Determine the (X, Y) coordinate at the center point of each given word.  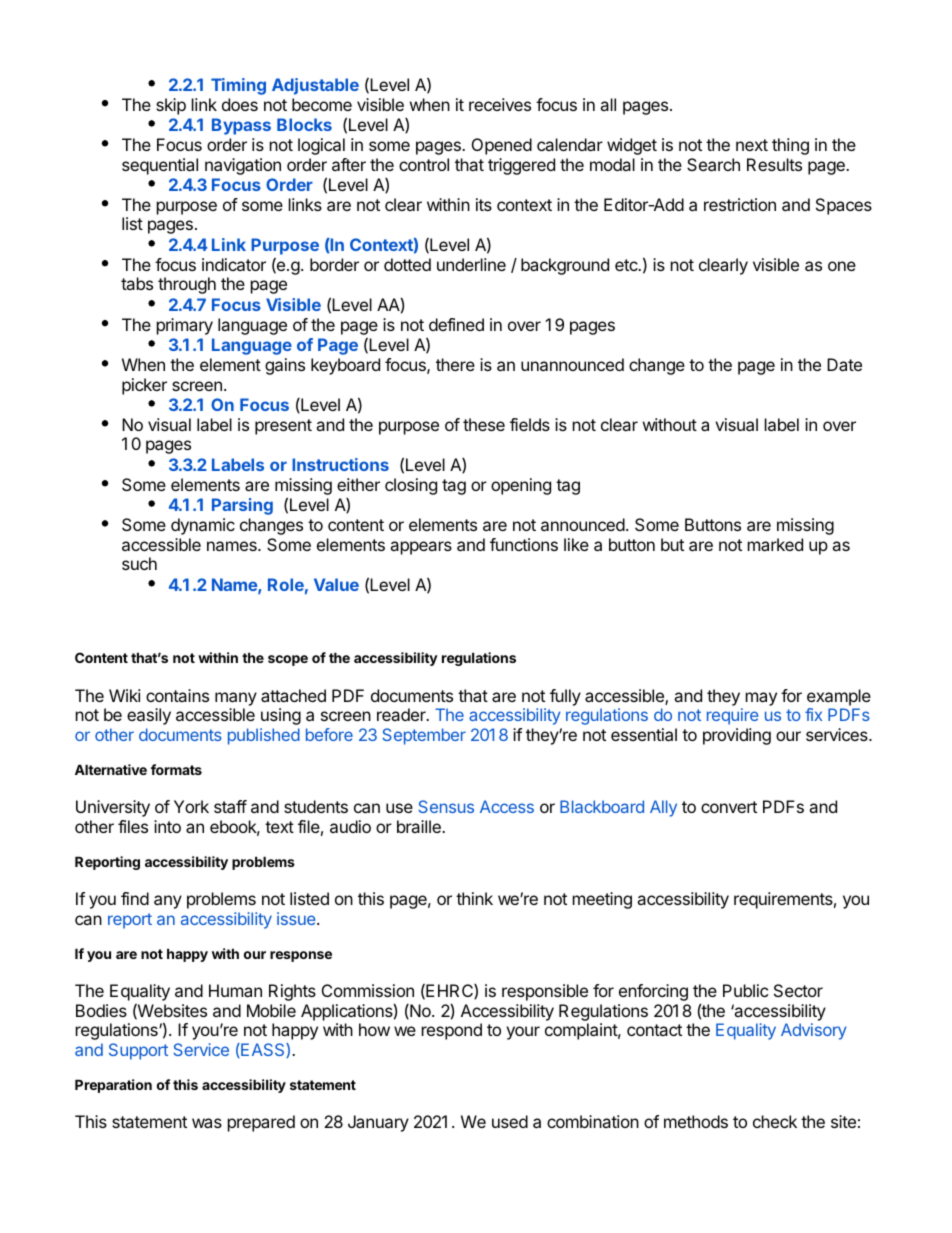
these (484, 424)
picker (144, 386)
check (775, 1121)
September (424, 736)
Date (844, 364)
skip (171, 106)
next (752, 145)
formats (176, 769)
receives (500, 104)
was (207, 1123)
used (510, 1121)
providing (737, 736)
